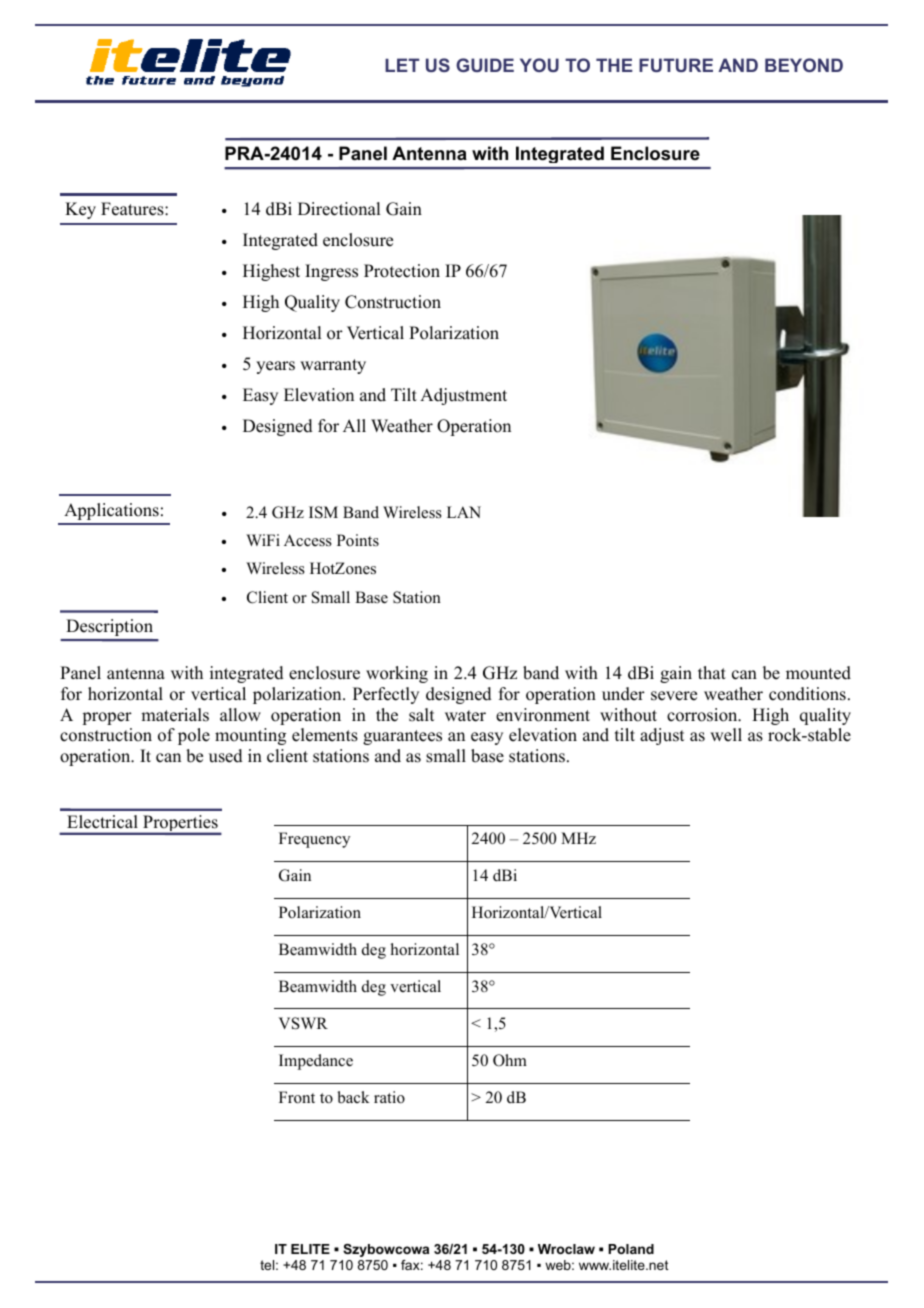 The image size is (924, 1308). What do you see at coordinates (358, 540) in the page?
I see `Points` at bounding box center [358, 540].
